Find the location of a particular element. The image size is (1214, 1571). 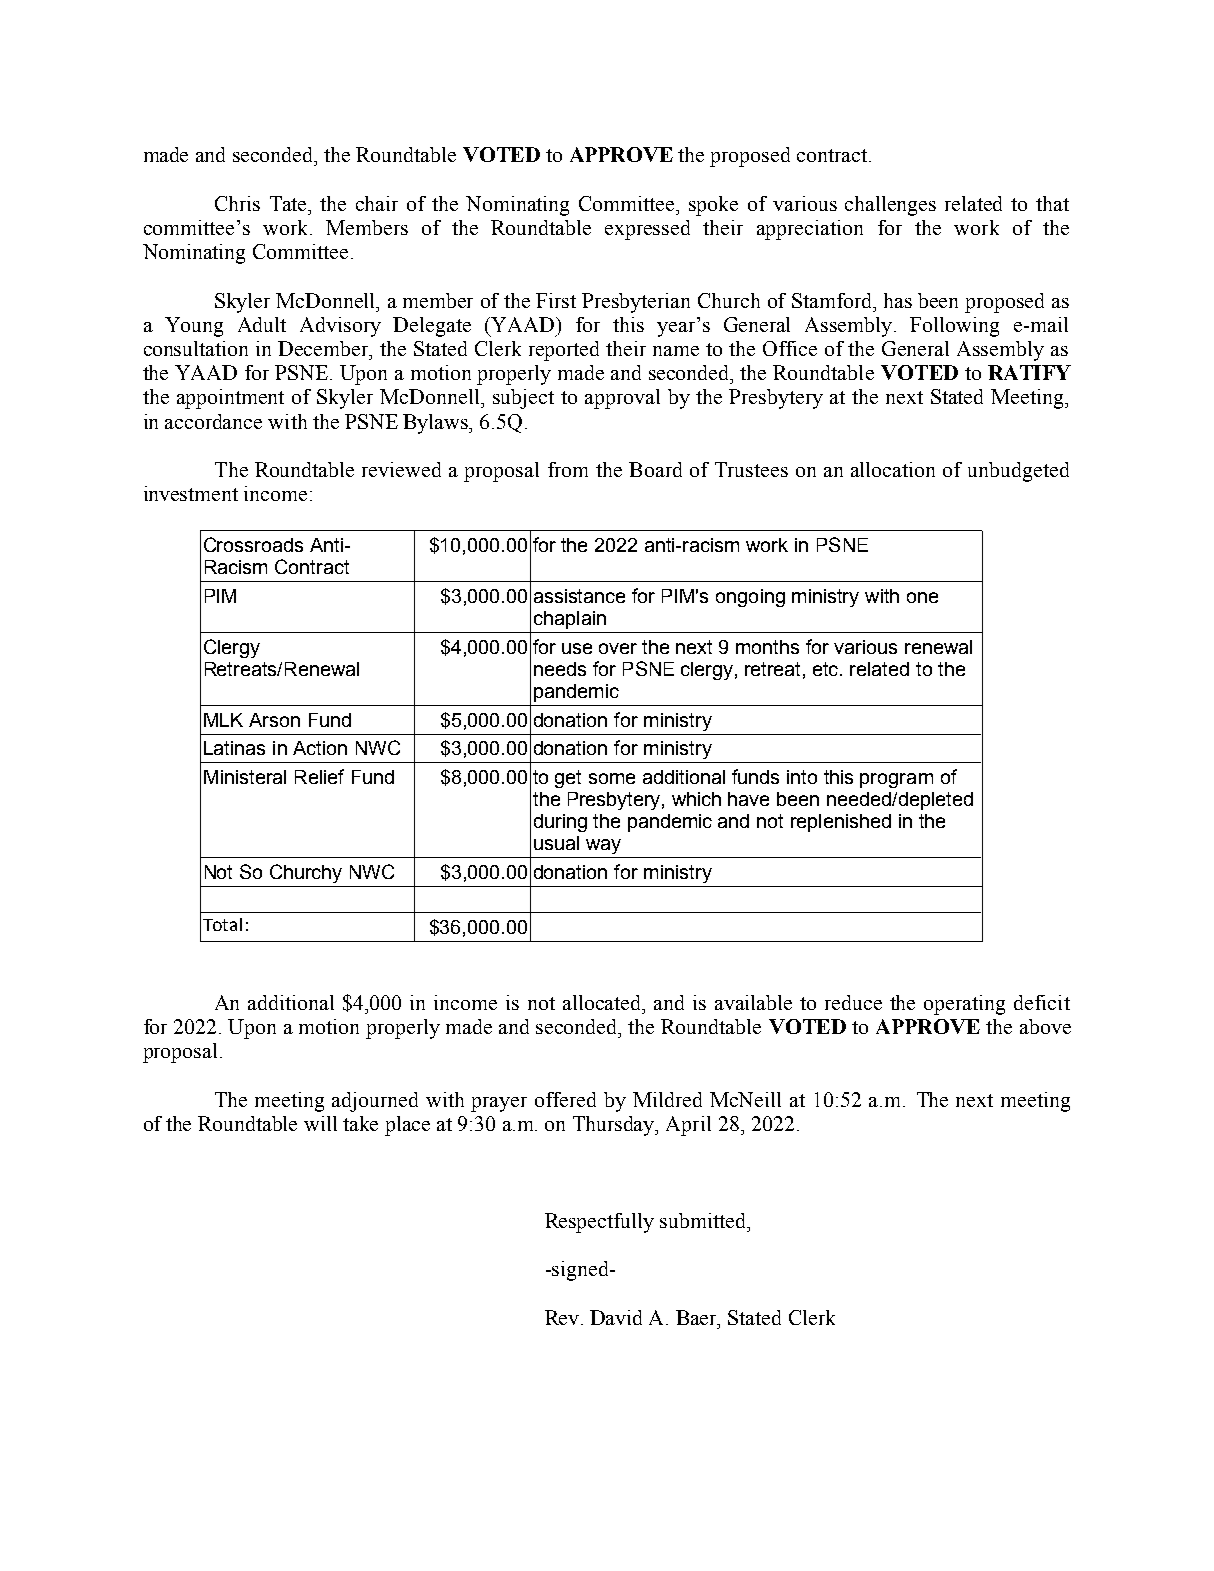

replenished is located at coordinates (841, 823).
